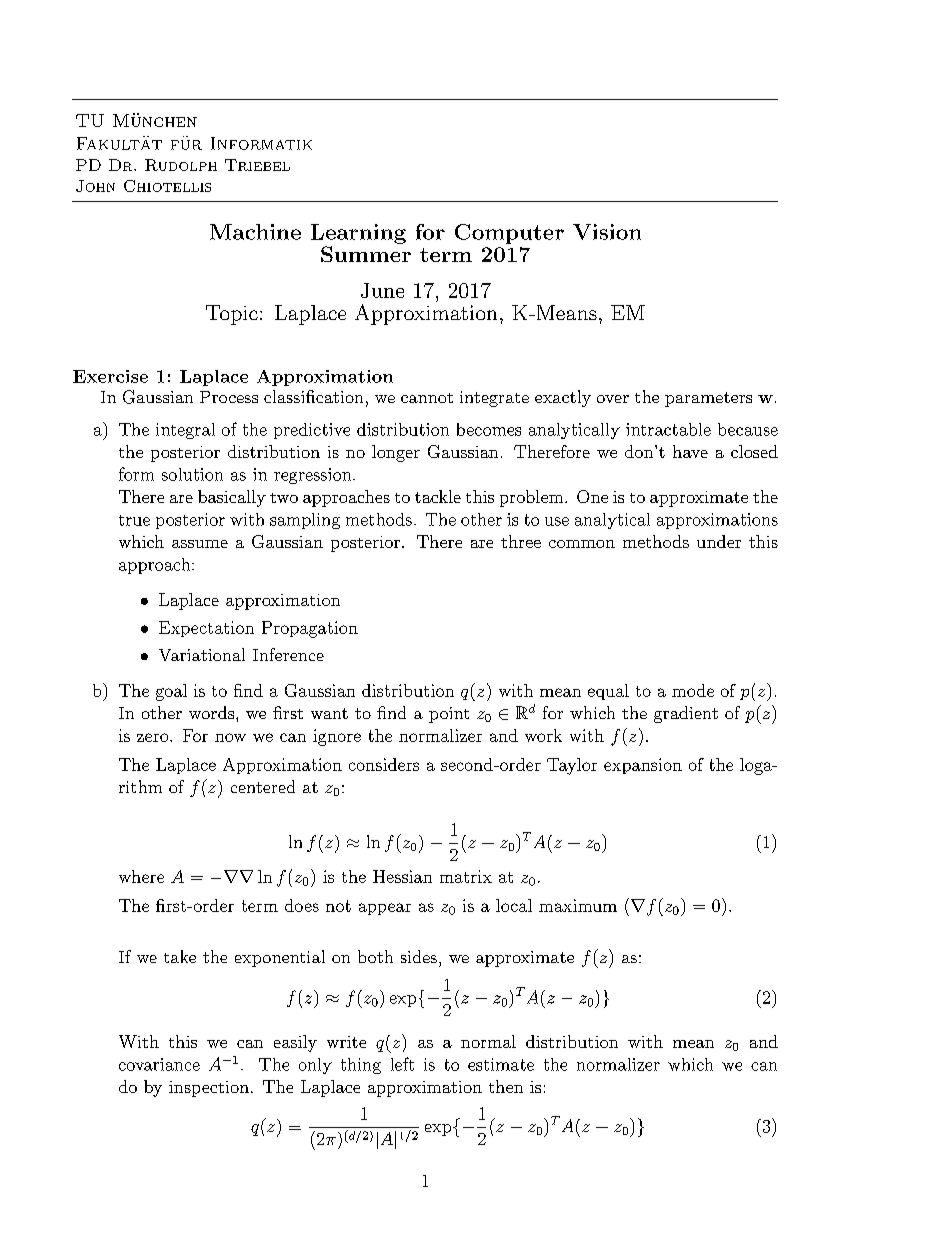  I want to click on Propagation, so click(310, 629).
